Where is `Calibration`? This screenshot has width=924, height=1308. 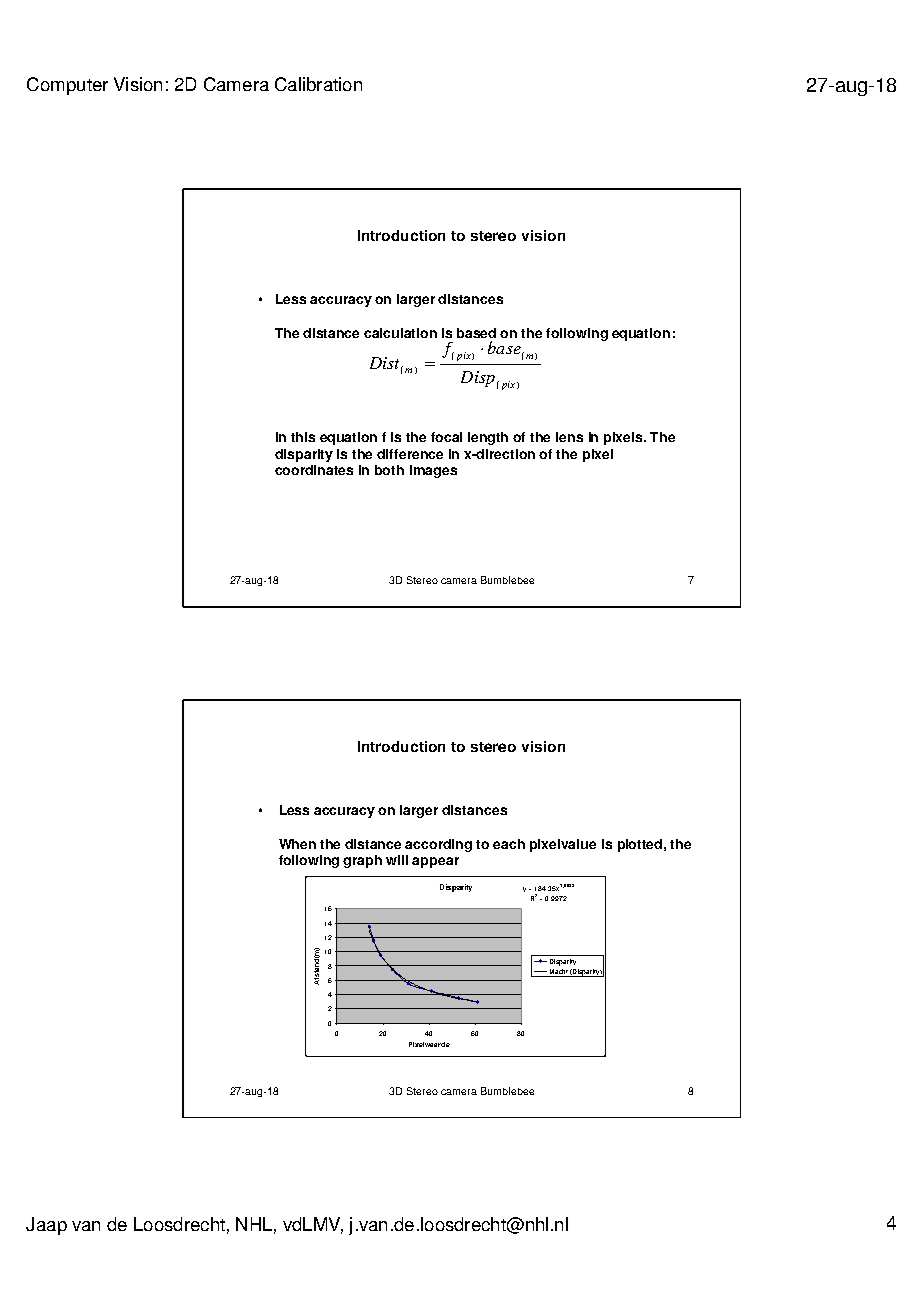
Calibration is located at coordinates (318, 84).
